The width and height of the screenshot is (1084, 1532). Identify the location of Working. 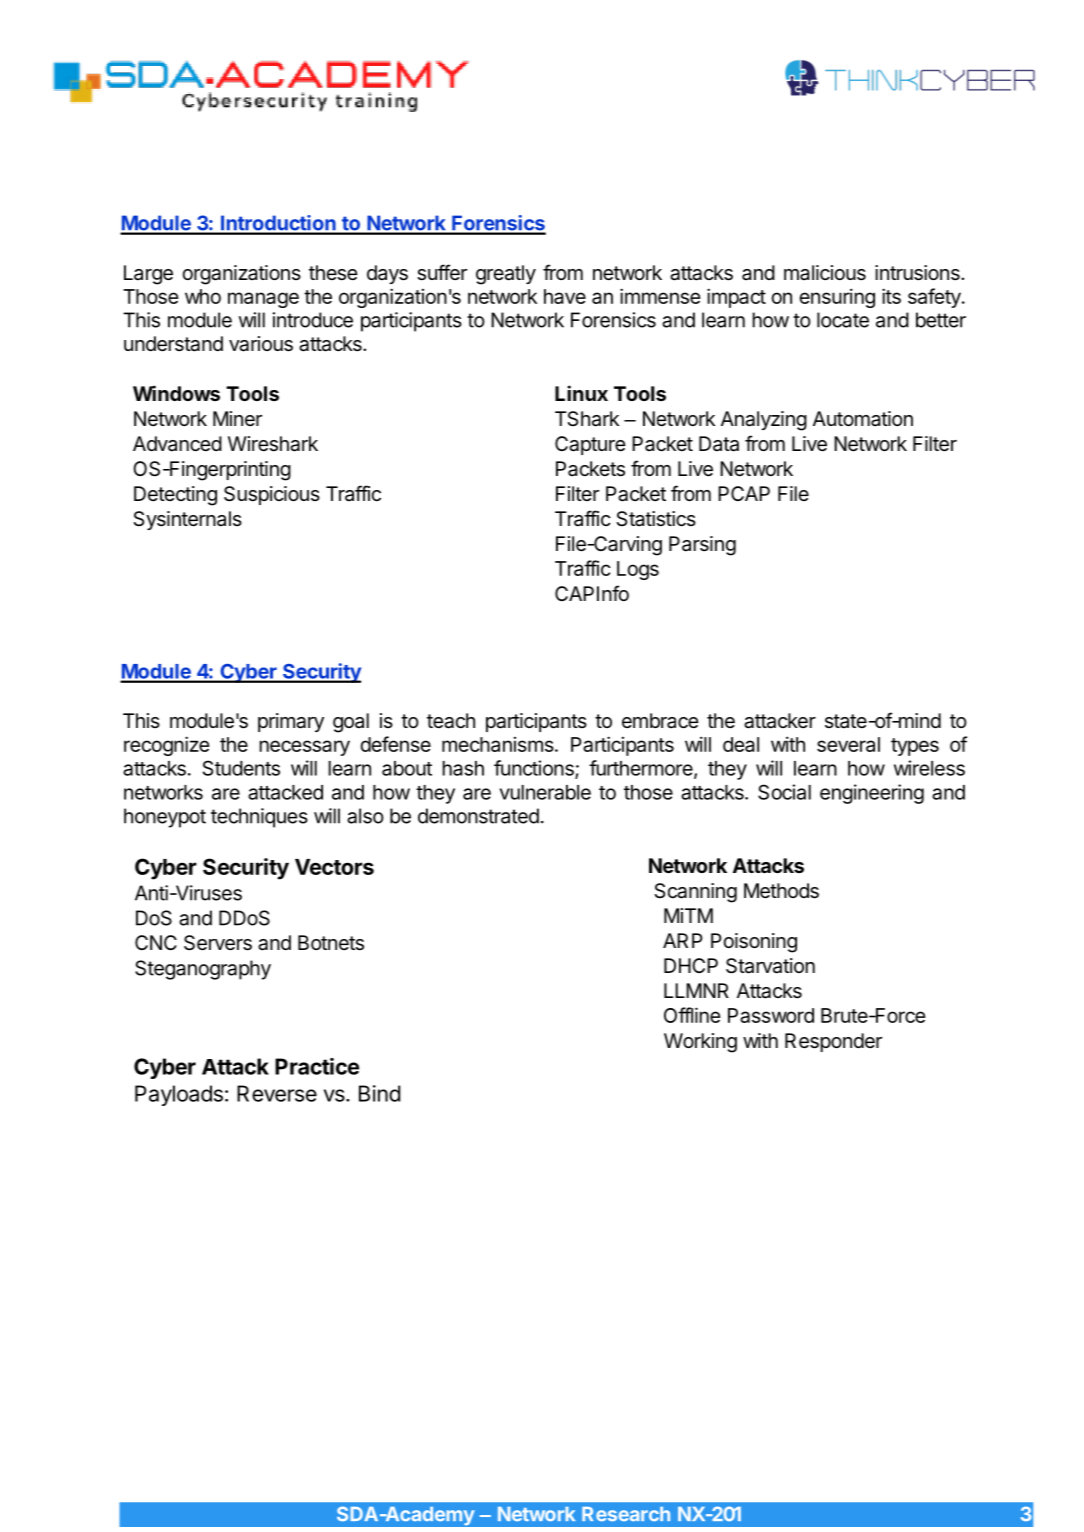
(700, 1043).
